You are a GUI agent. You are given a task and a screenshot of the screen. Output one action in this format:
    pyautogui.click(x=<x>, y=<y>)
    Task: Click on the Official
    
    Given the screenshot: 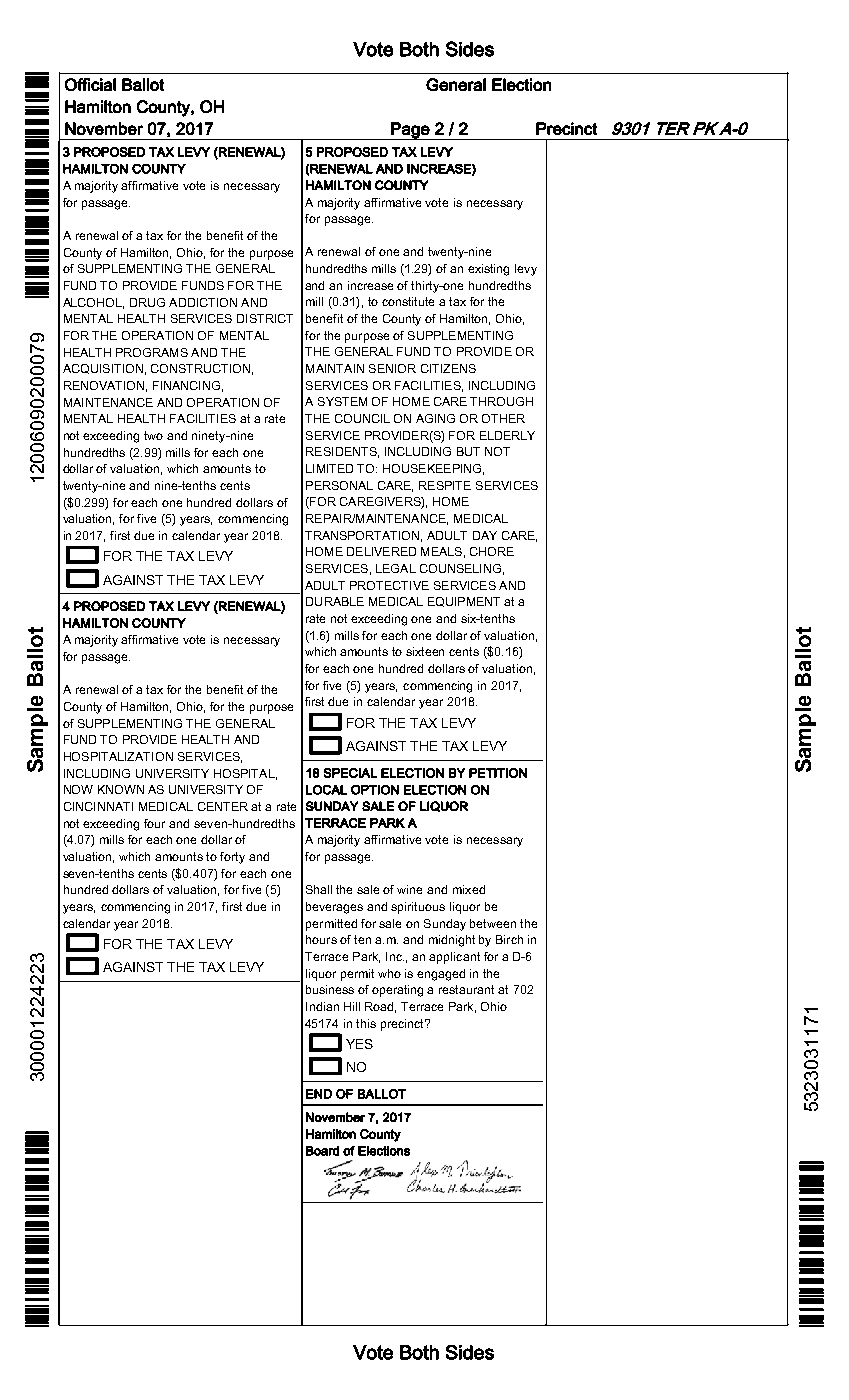 What is the action you would take?
    pyautogui.click(x=90, y=84)
